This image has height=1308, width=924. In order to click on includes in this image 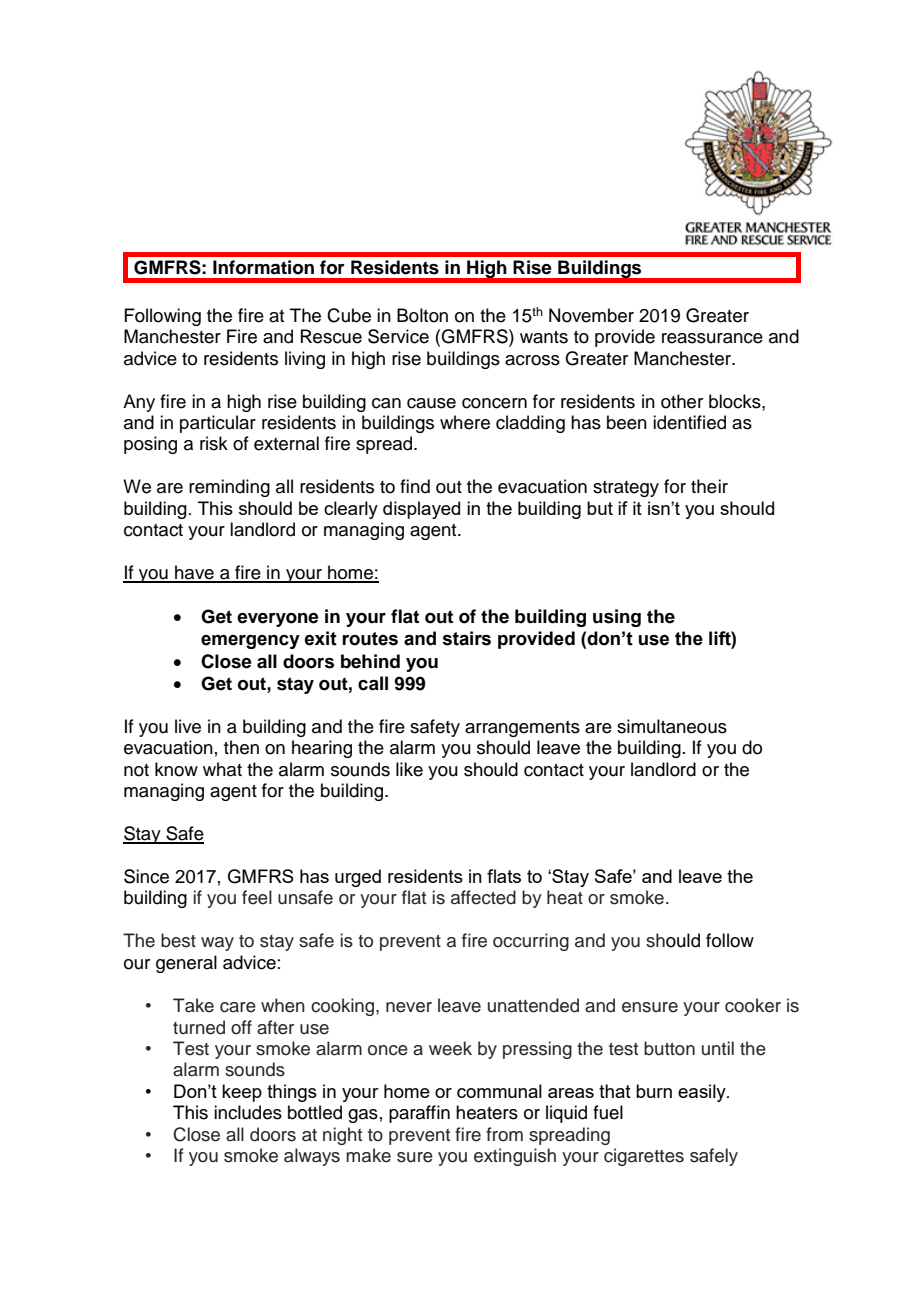, I will do `click(248, 1112)`.
